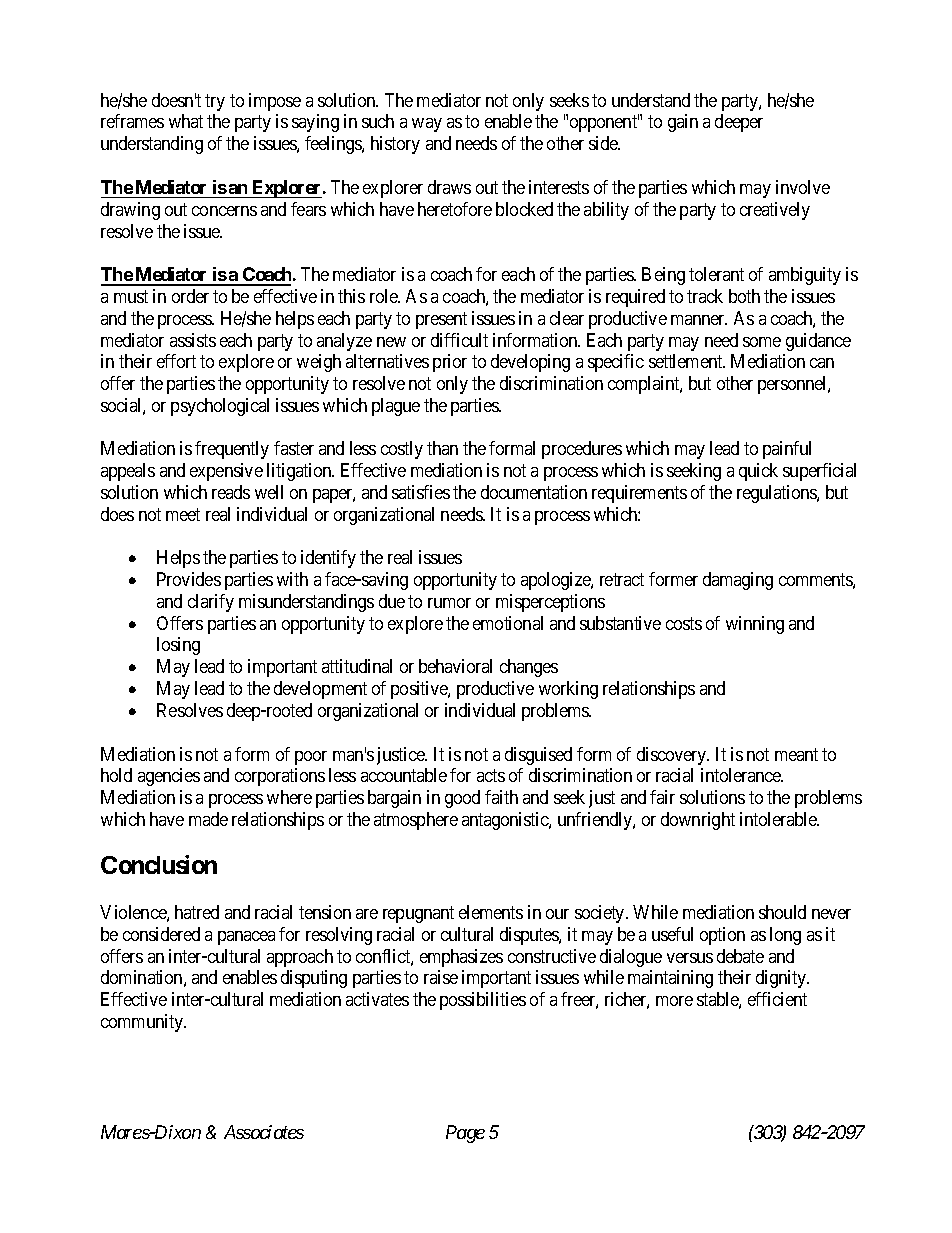  Describe the element at coordinates (186, 121) in the screenshot. I see `what` at that location.
